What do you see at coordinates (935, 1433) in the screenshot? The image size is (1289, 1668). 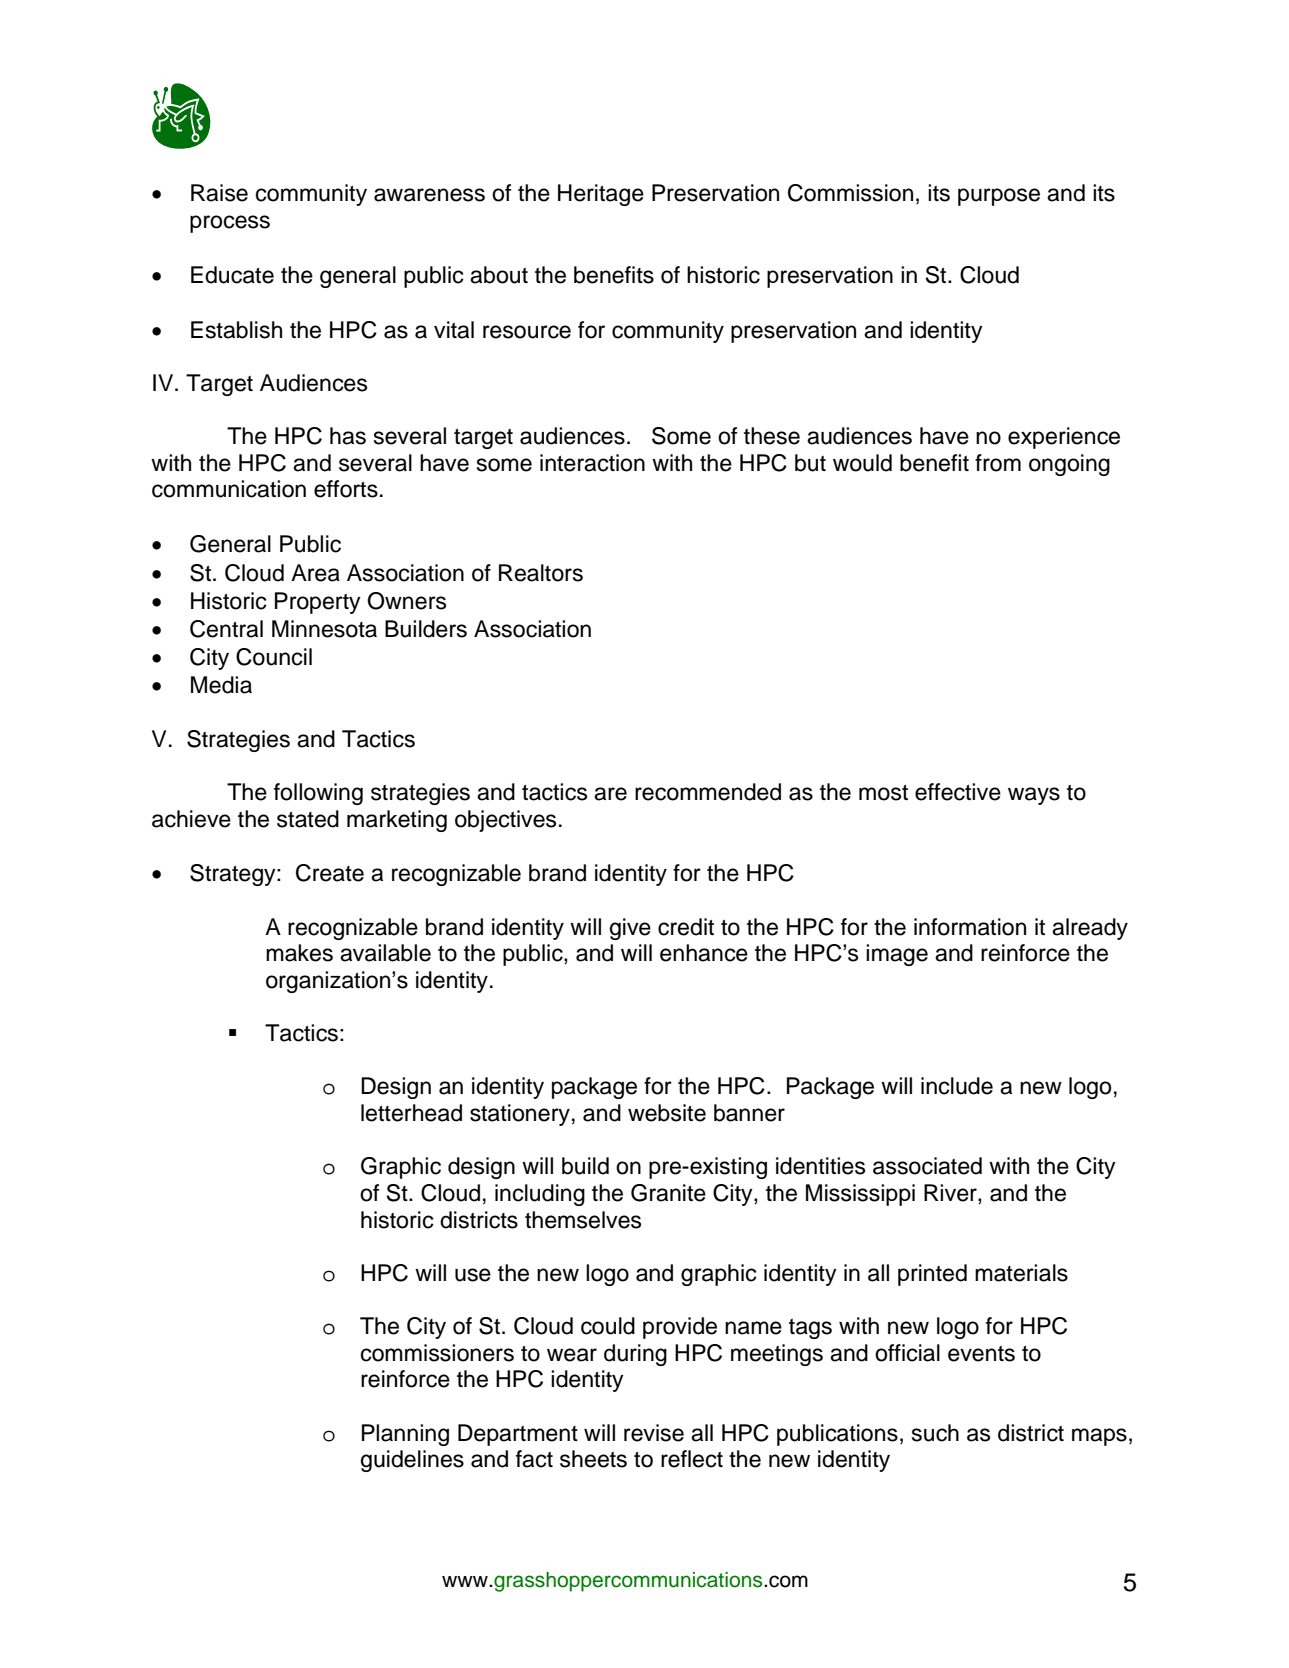 I see `such` at bounding box center [935, 1433].
